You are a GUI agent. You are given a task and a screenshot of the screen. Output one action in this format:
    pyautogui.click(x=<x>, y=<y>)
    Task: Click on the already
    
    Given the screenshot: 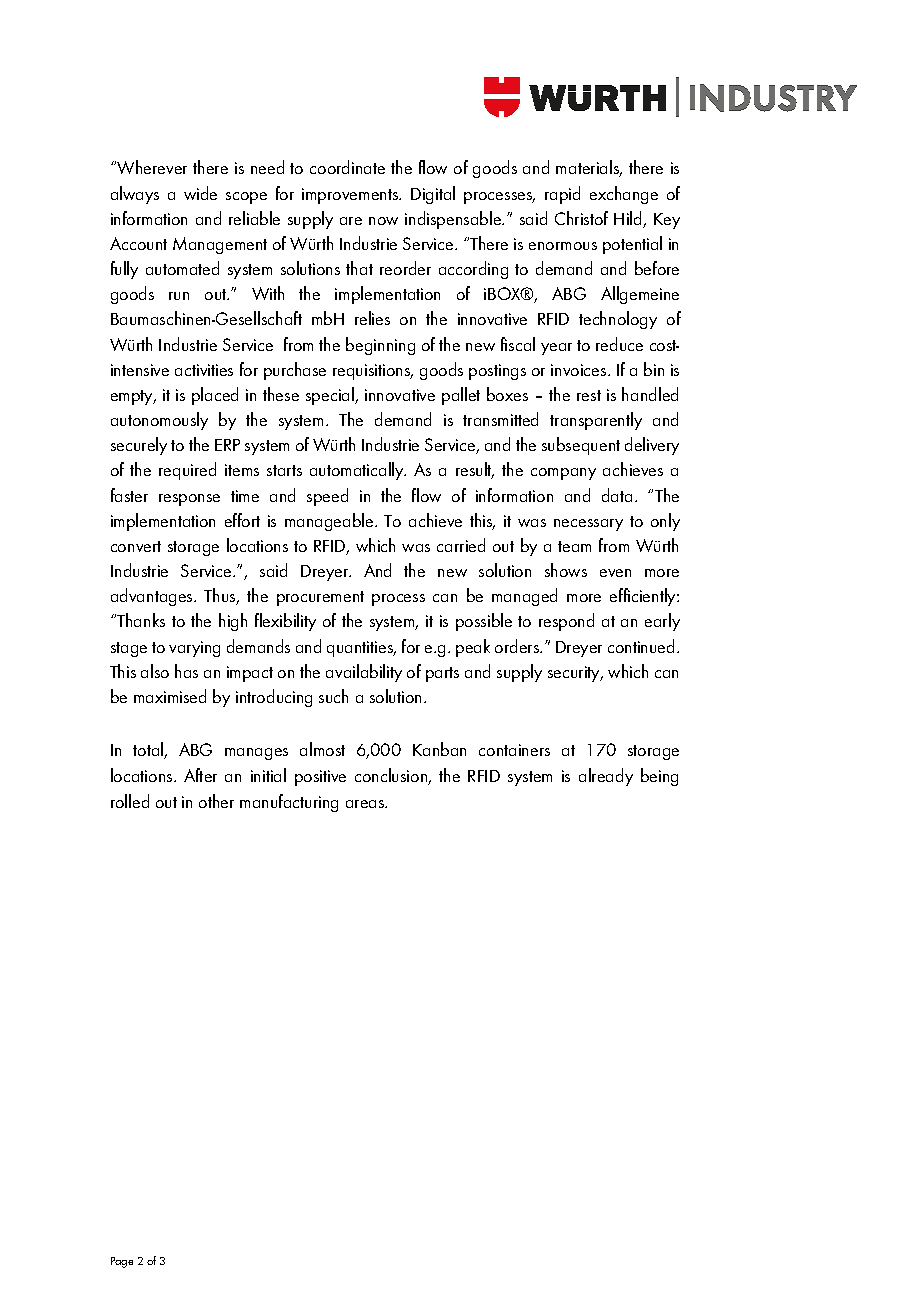 What is the action you would take?
    pyautogui.click(x=606, y=777)
